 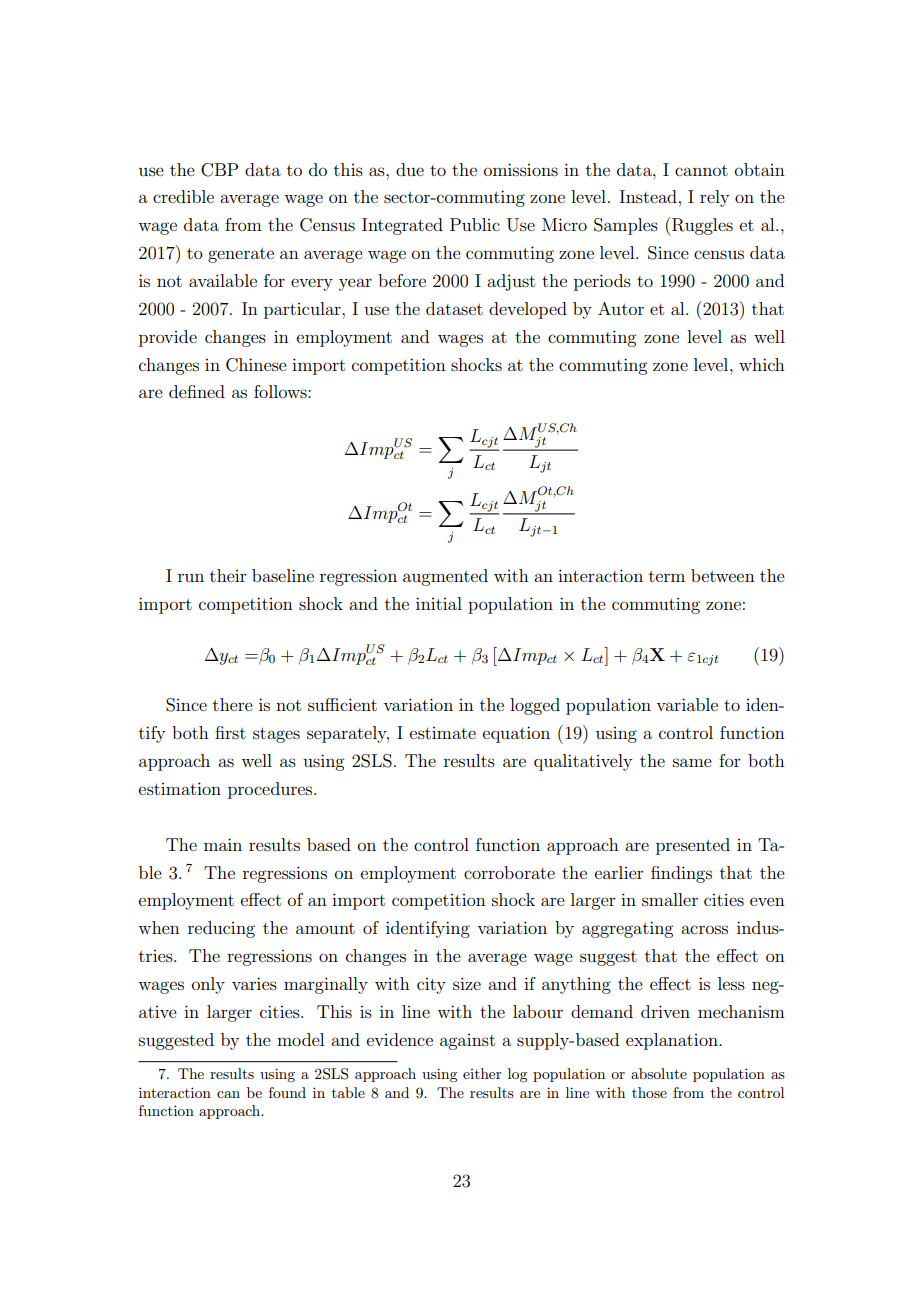 What do you see at coordinates (475, 224) in the screenshot?
I see `Public` at bounding box center [475, 224].
